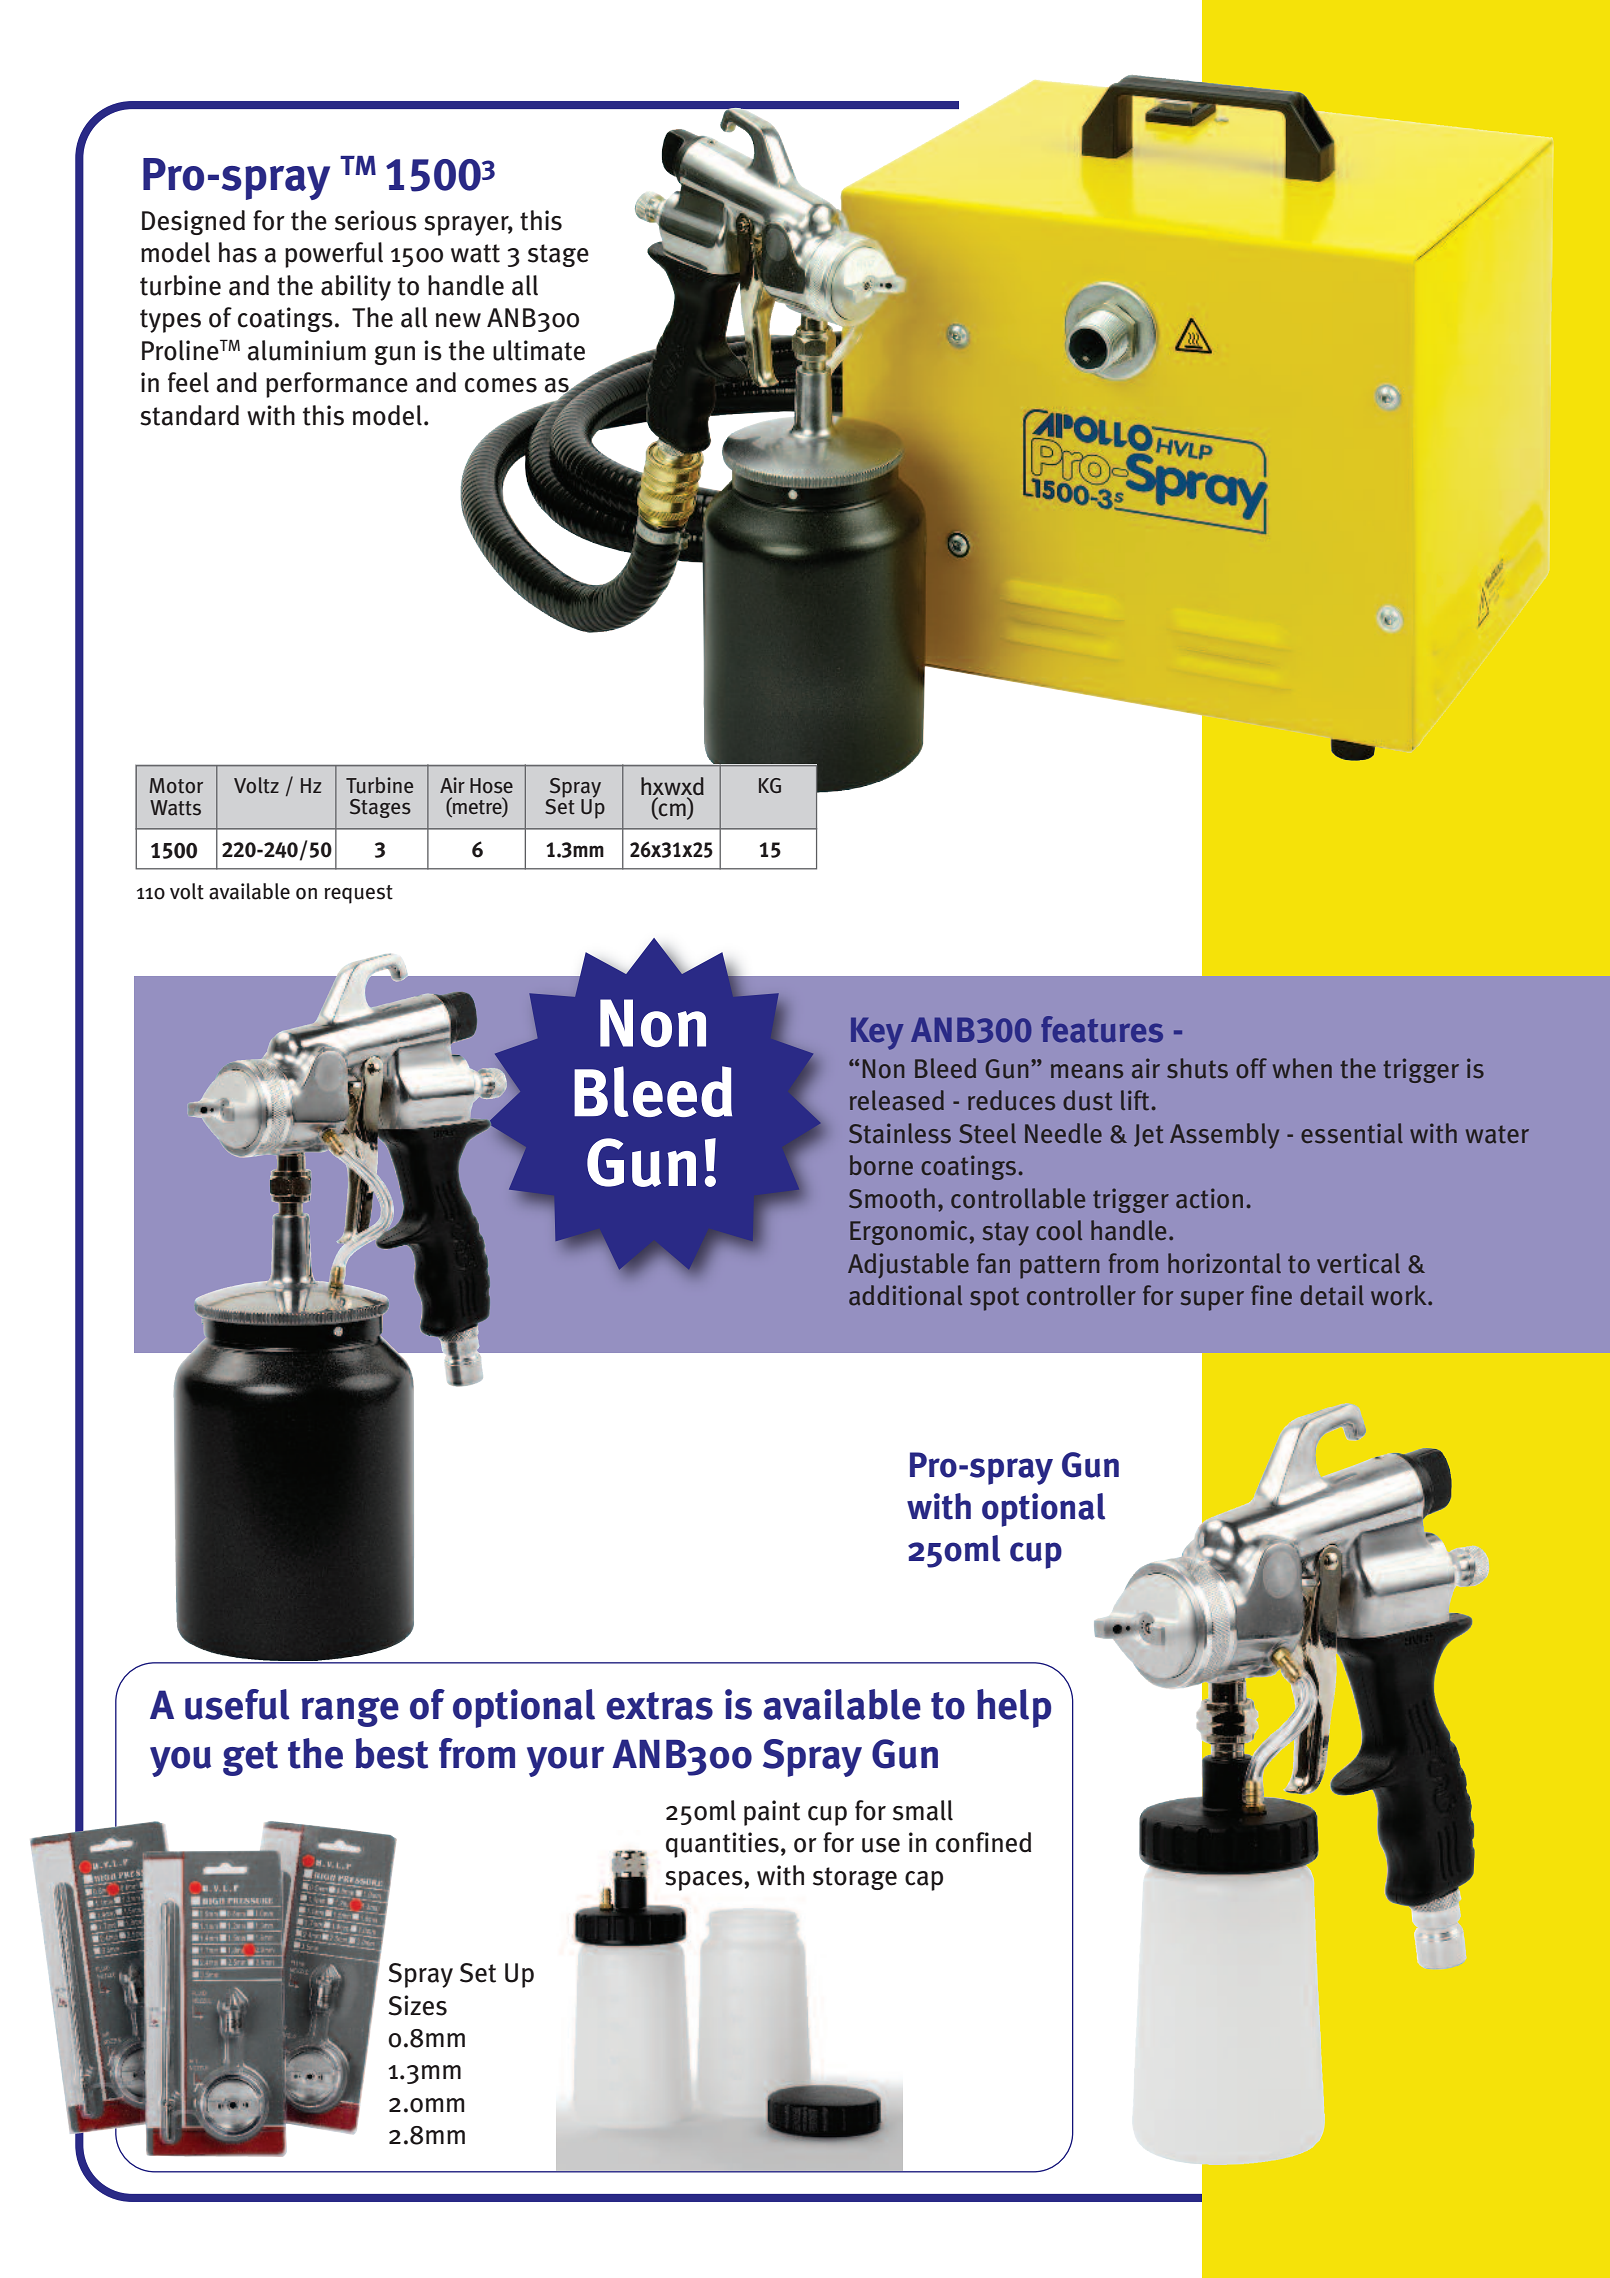 This screenshot has height=2278, width=1610. Describe the element at coordinates (1302, 1068) in the screenshot. I see `when` at that location.
